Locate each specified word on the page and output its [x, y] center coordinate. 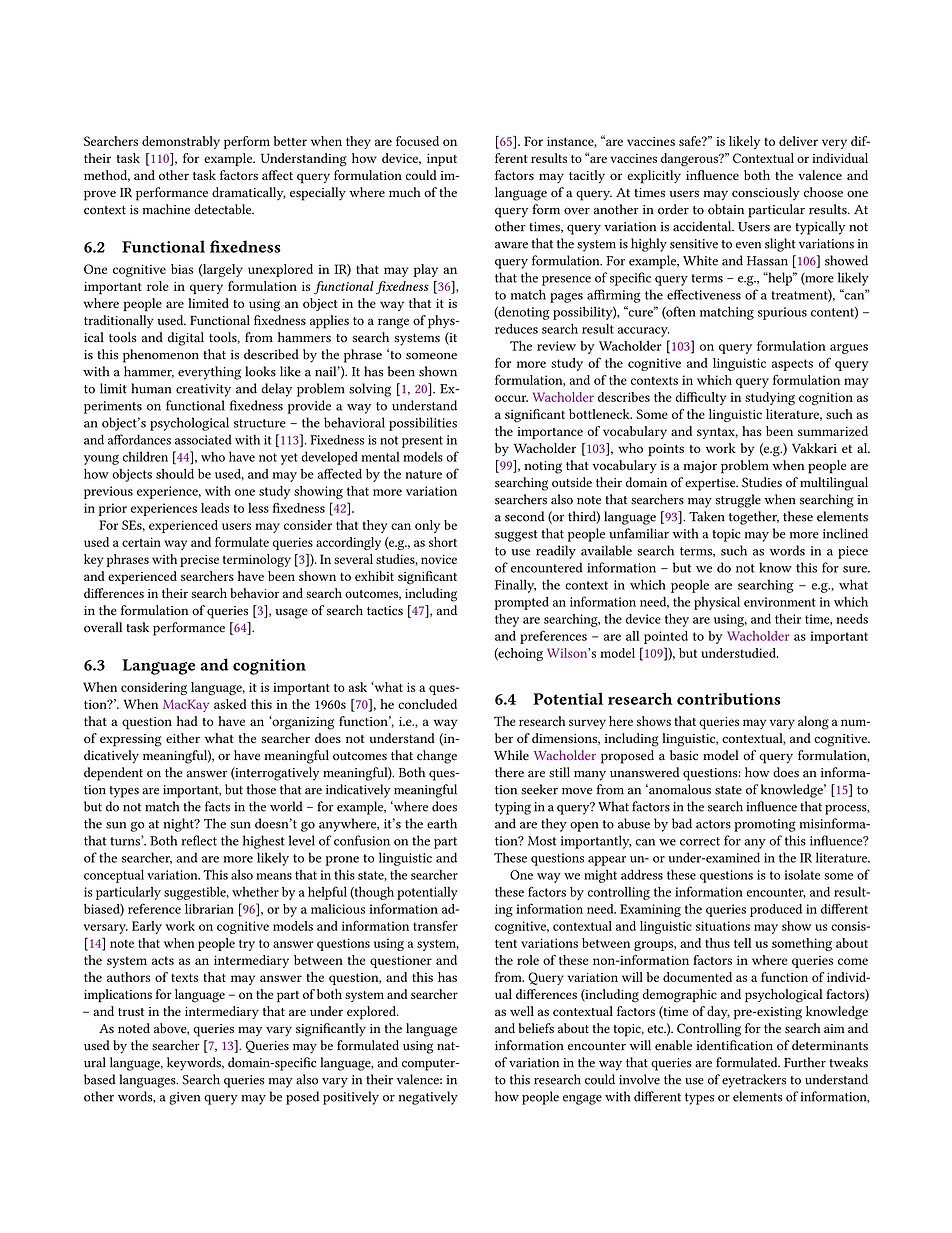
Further [805, 1062]
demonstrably [181, 142]
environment [780, 602]
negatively [428, 1098]
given [184, 1098]
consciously [766, 193]
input [442, 160]
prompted [522, 603]
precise [199, 561]
